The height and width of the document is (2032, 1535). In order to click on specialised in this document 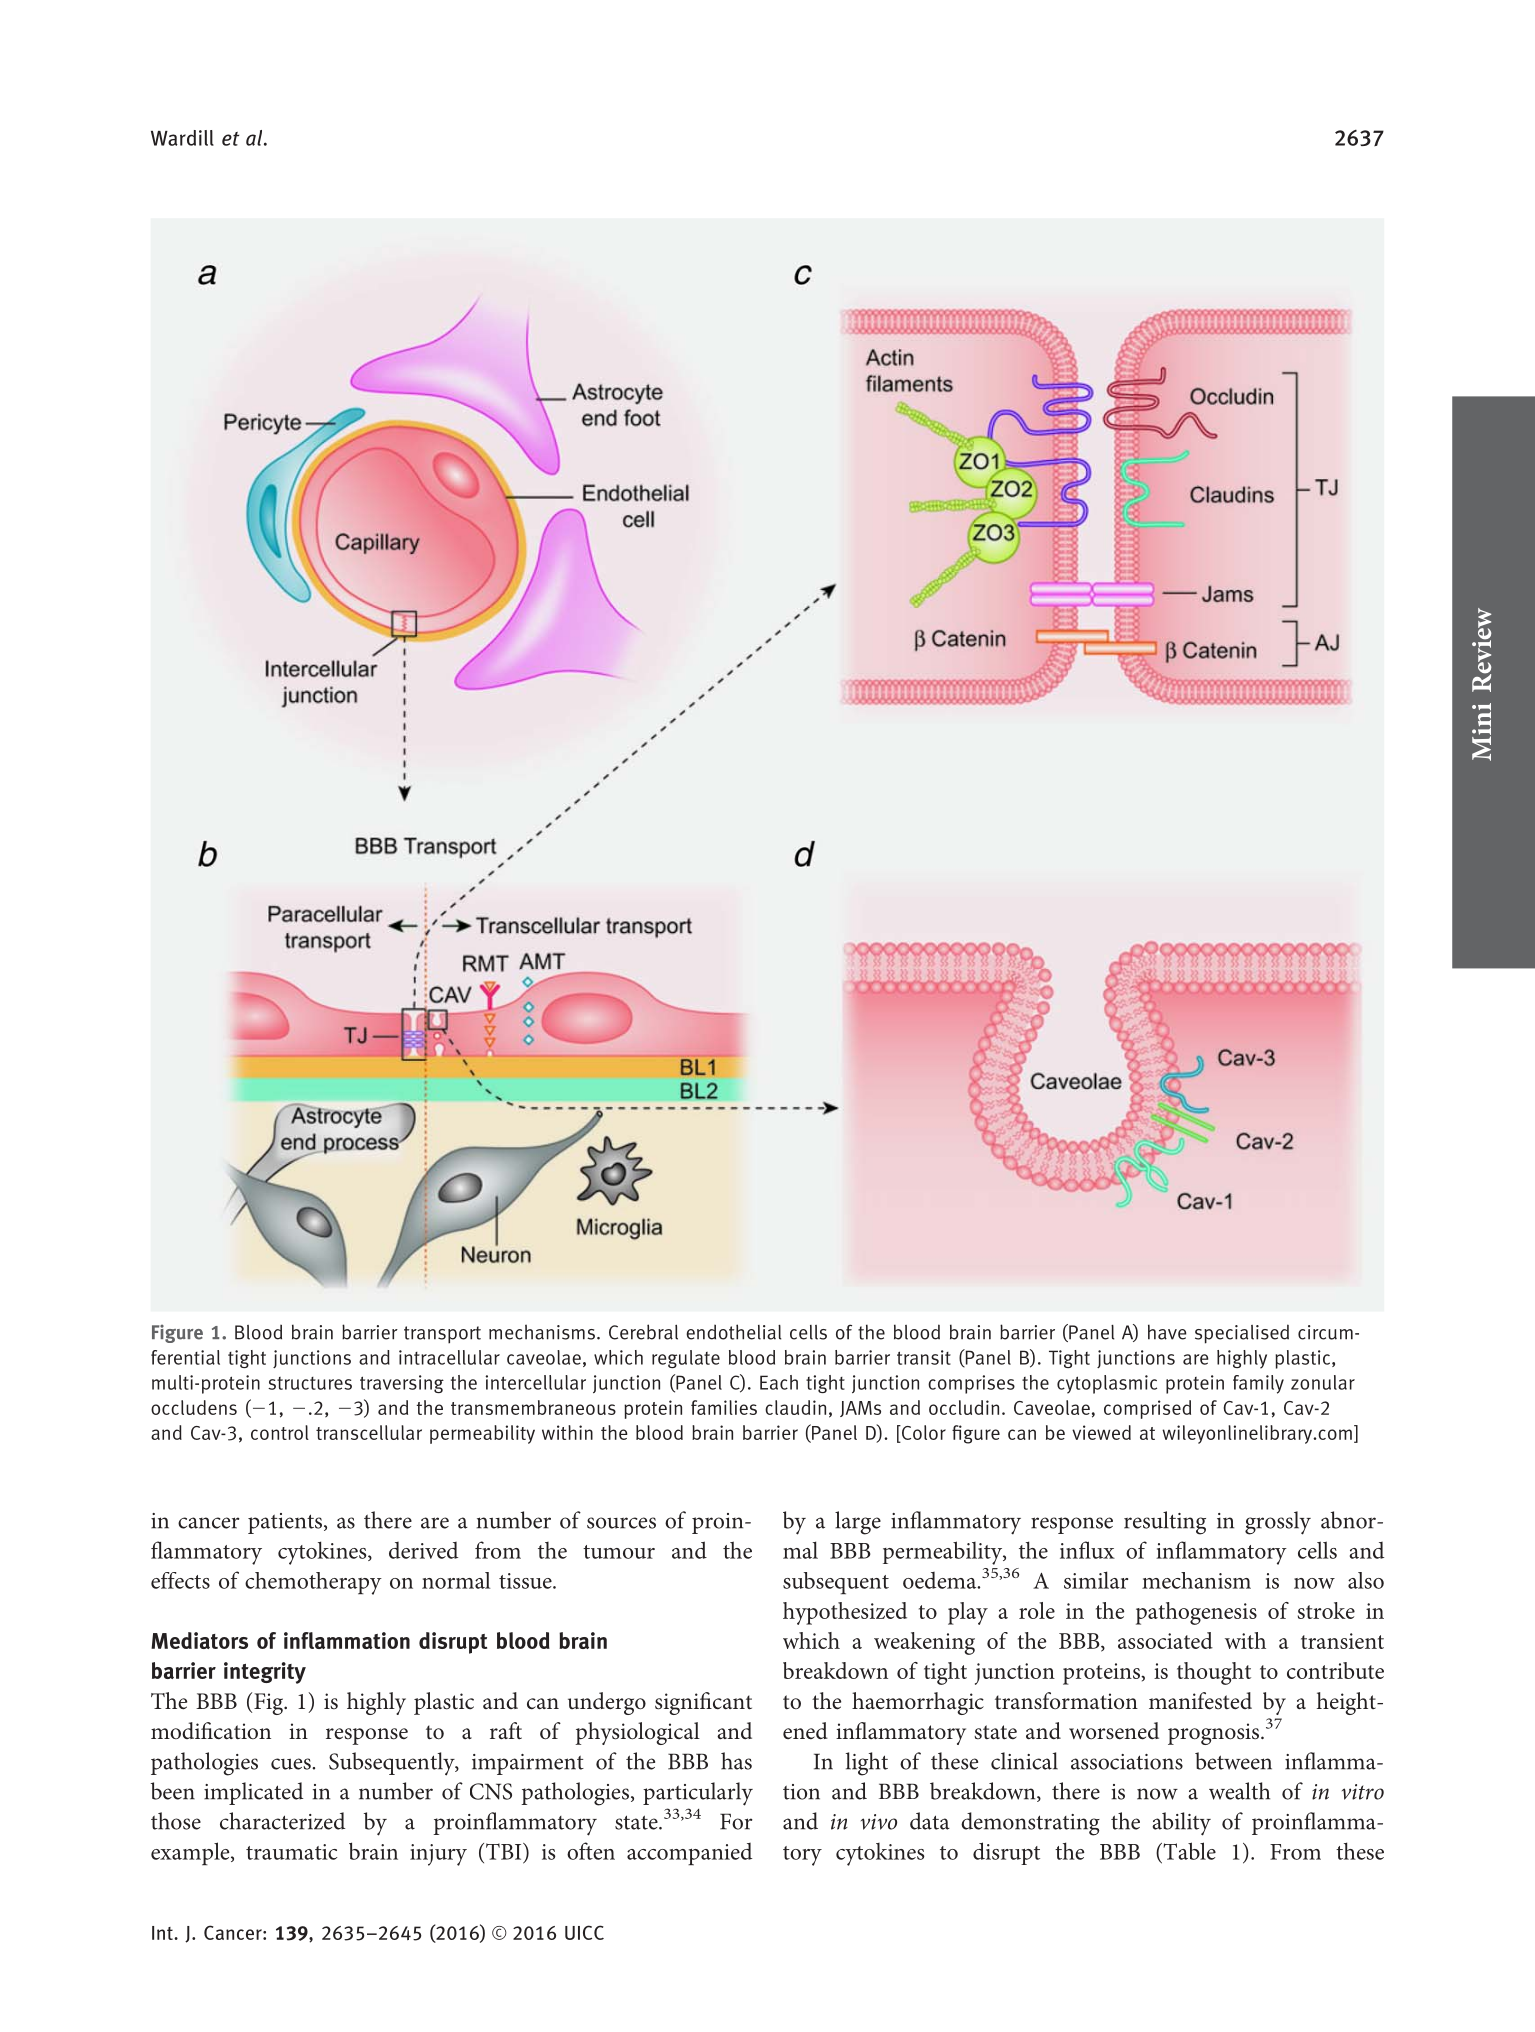, I will do `click(1242, 1334)`.
